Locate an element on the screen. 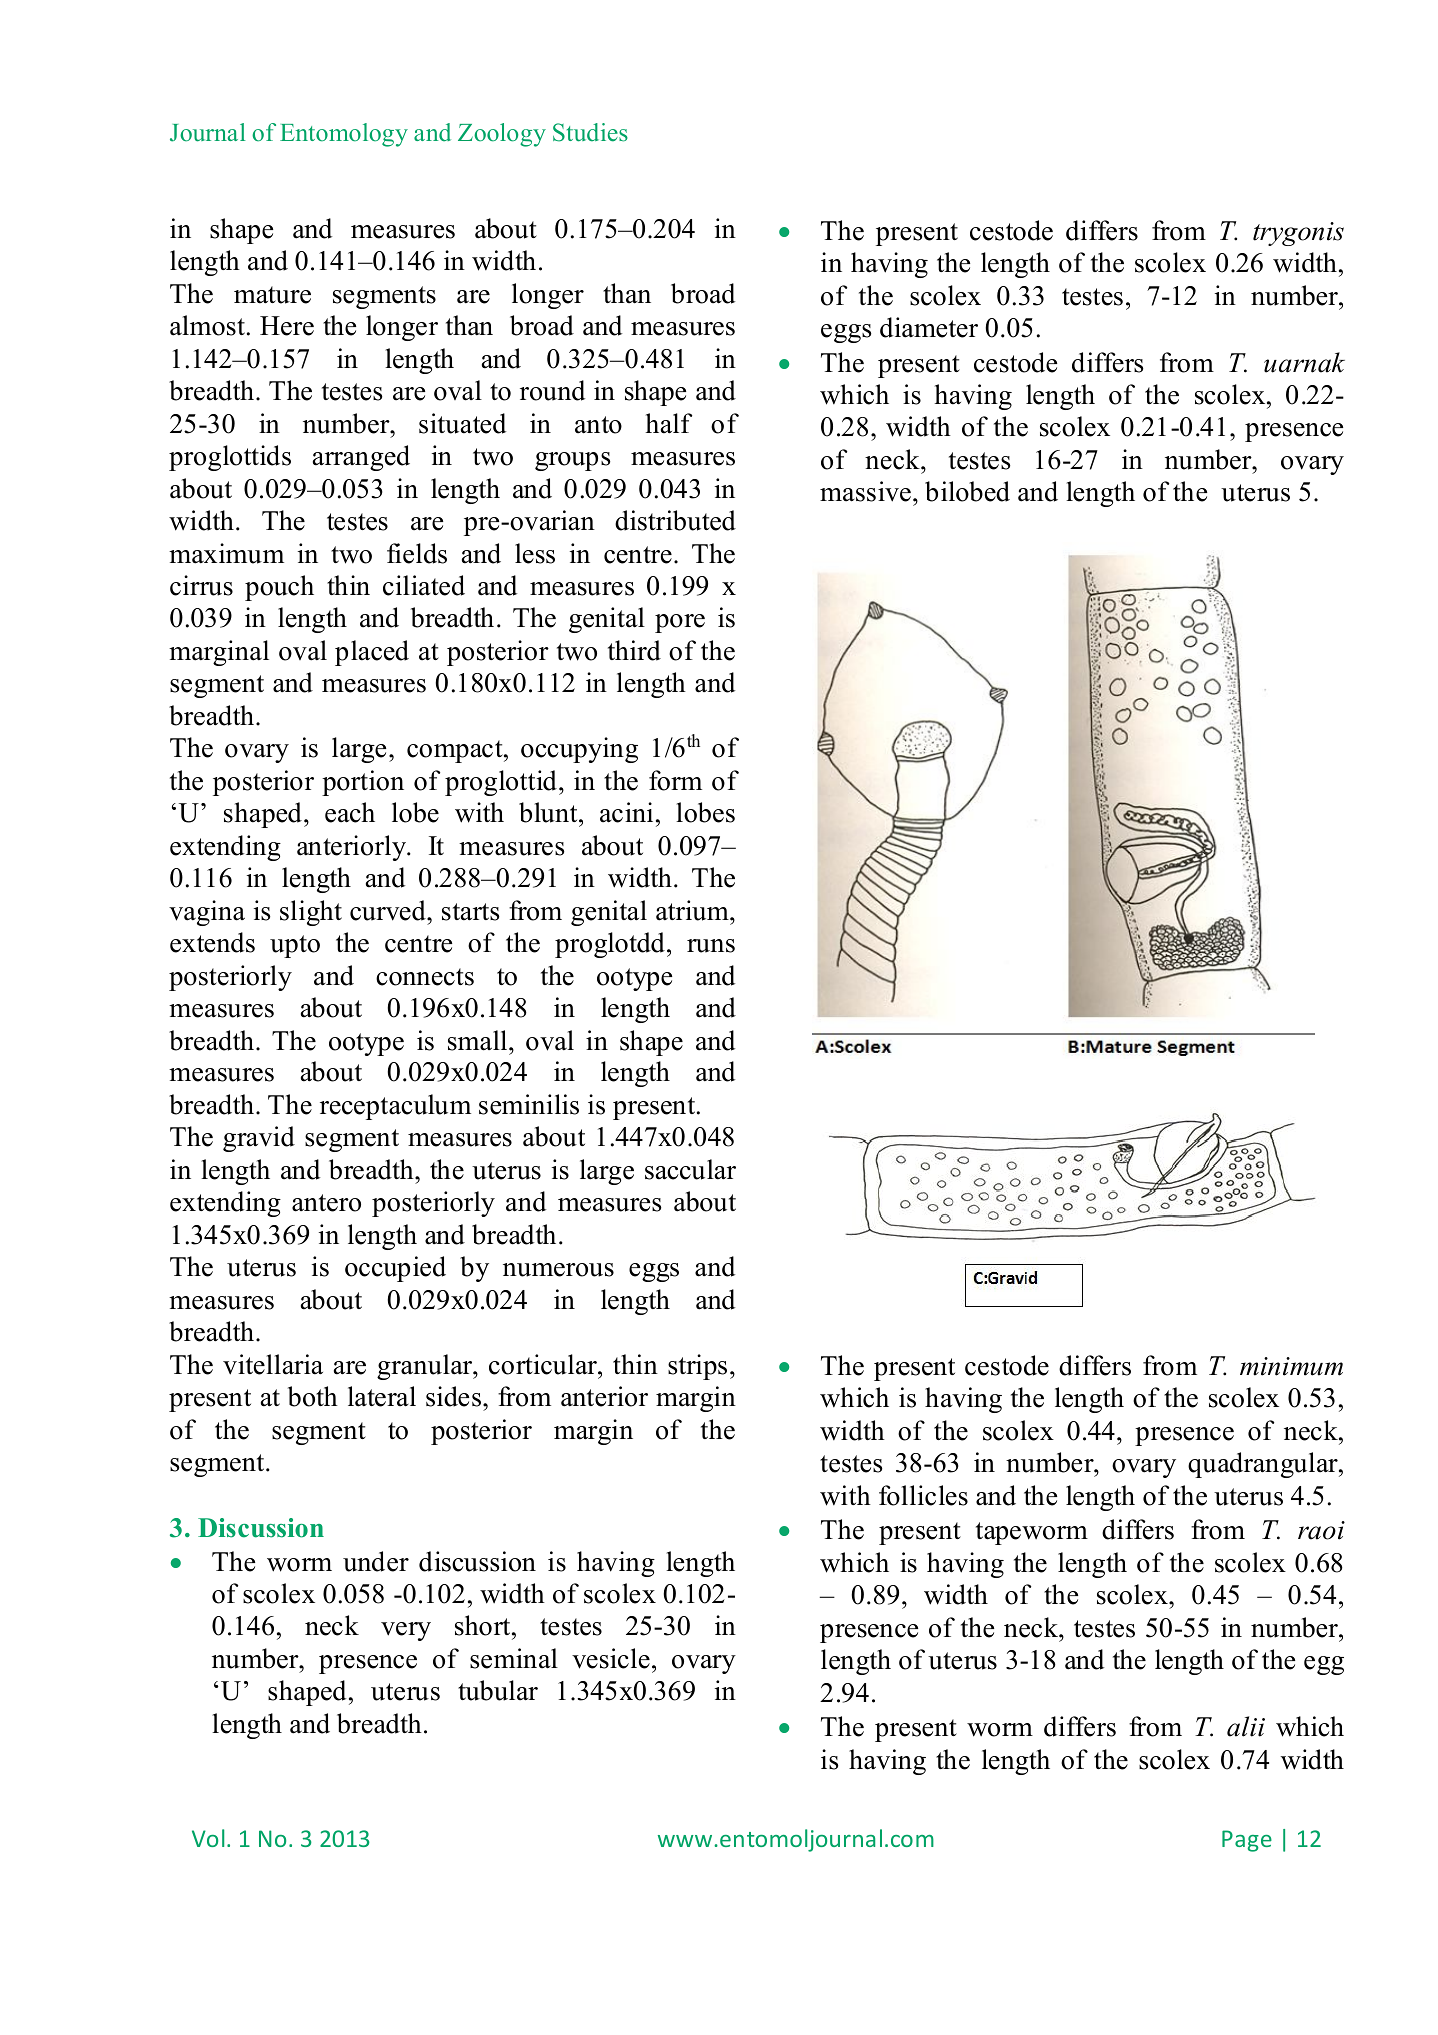  diameter is located at coordinates (929, 327).
